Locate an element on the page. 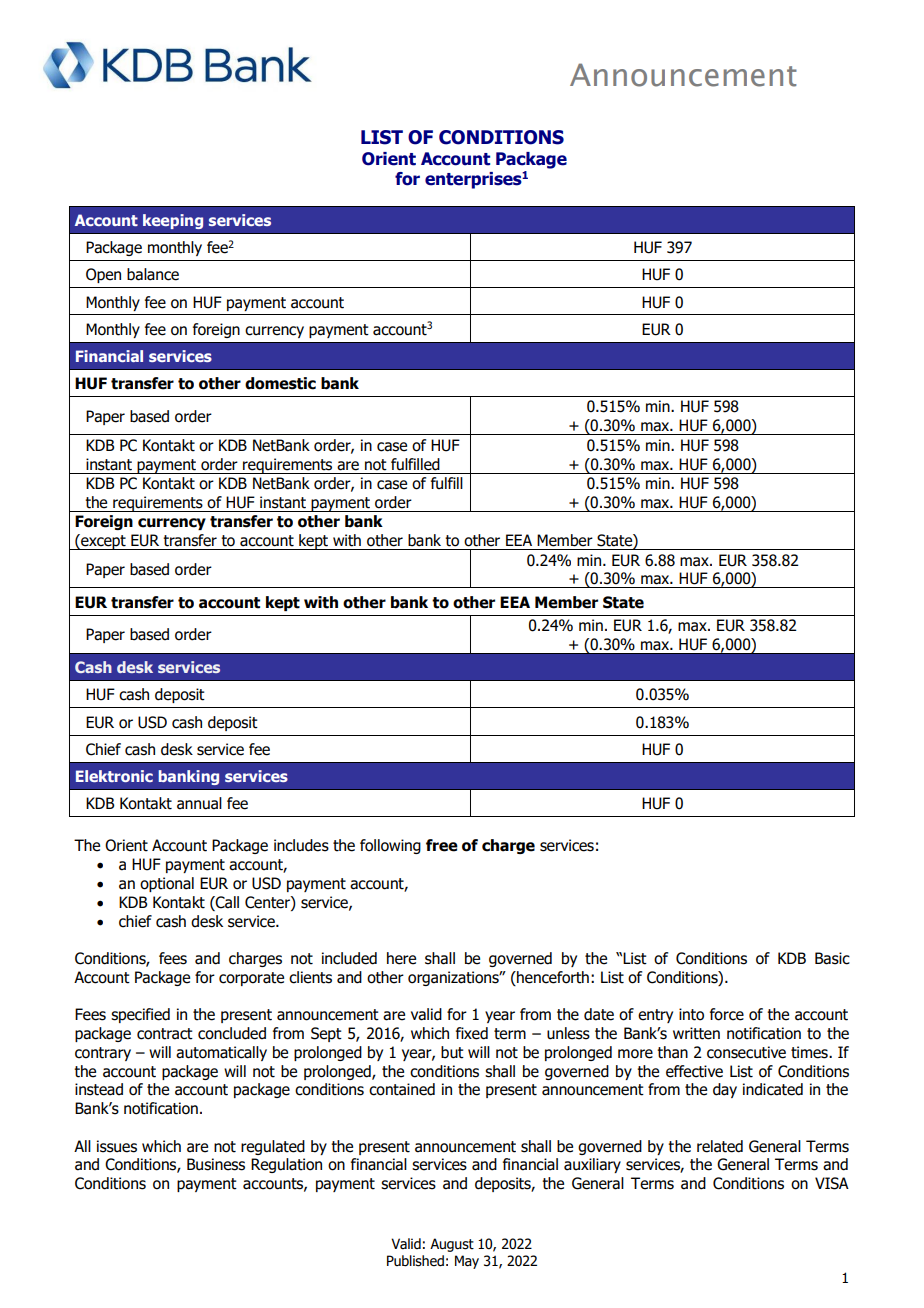  keeping is located at coordinates (173, 221).
